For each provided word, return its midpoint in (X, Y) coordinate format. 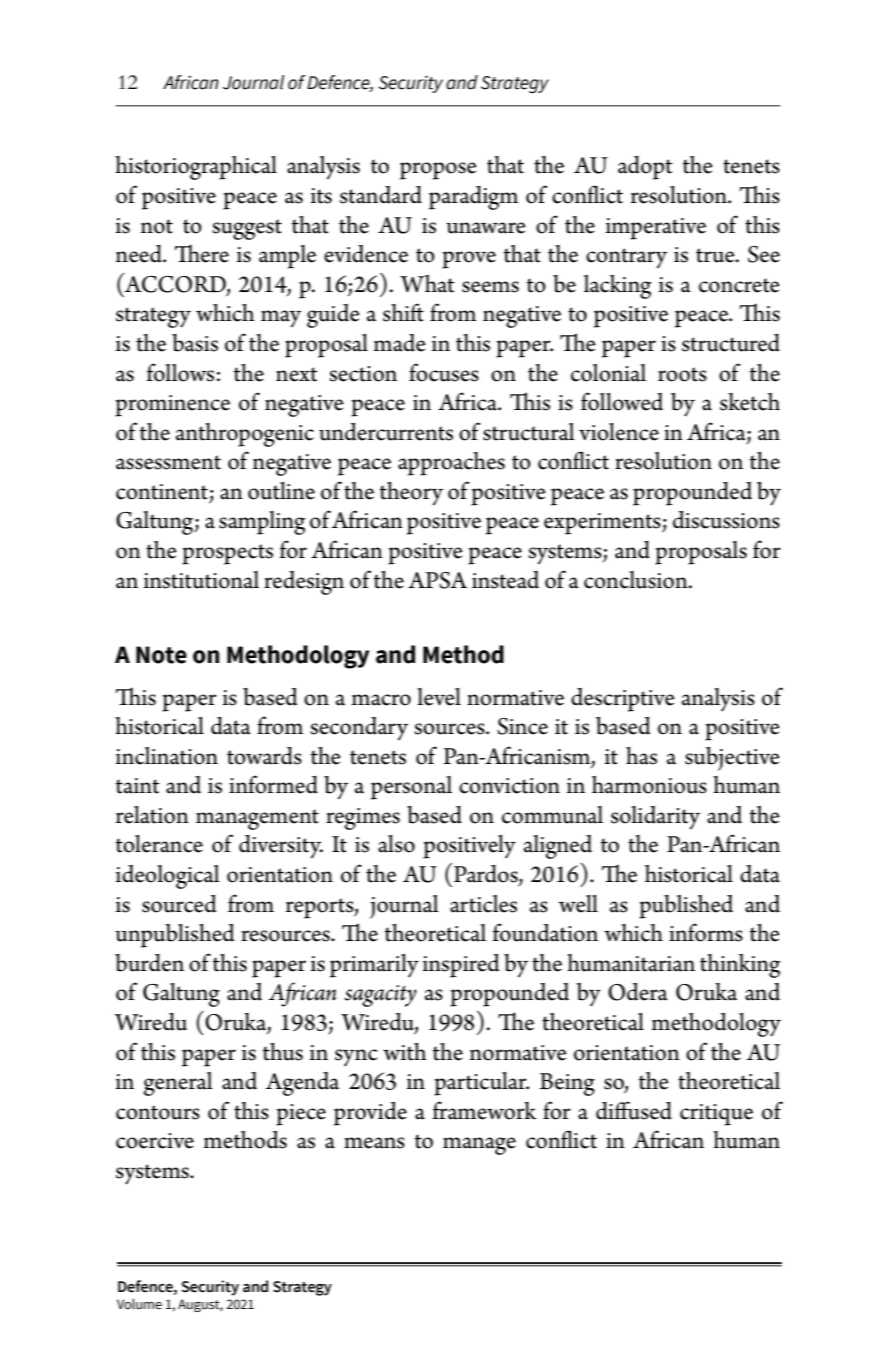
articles (483, 904)
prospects (227, 554)
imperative (655, 229)
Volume (139, 1304)
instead (505, 580)
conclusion (637, 580)
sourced (179, 904)
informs (706, 932)
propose (438, 171)
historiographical (196, 168)
